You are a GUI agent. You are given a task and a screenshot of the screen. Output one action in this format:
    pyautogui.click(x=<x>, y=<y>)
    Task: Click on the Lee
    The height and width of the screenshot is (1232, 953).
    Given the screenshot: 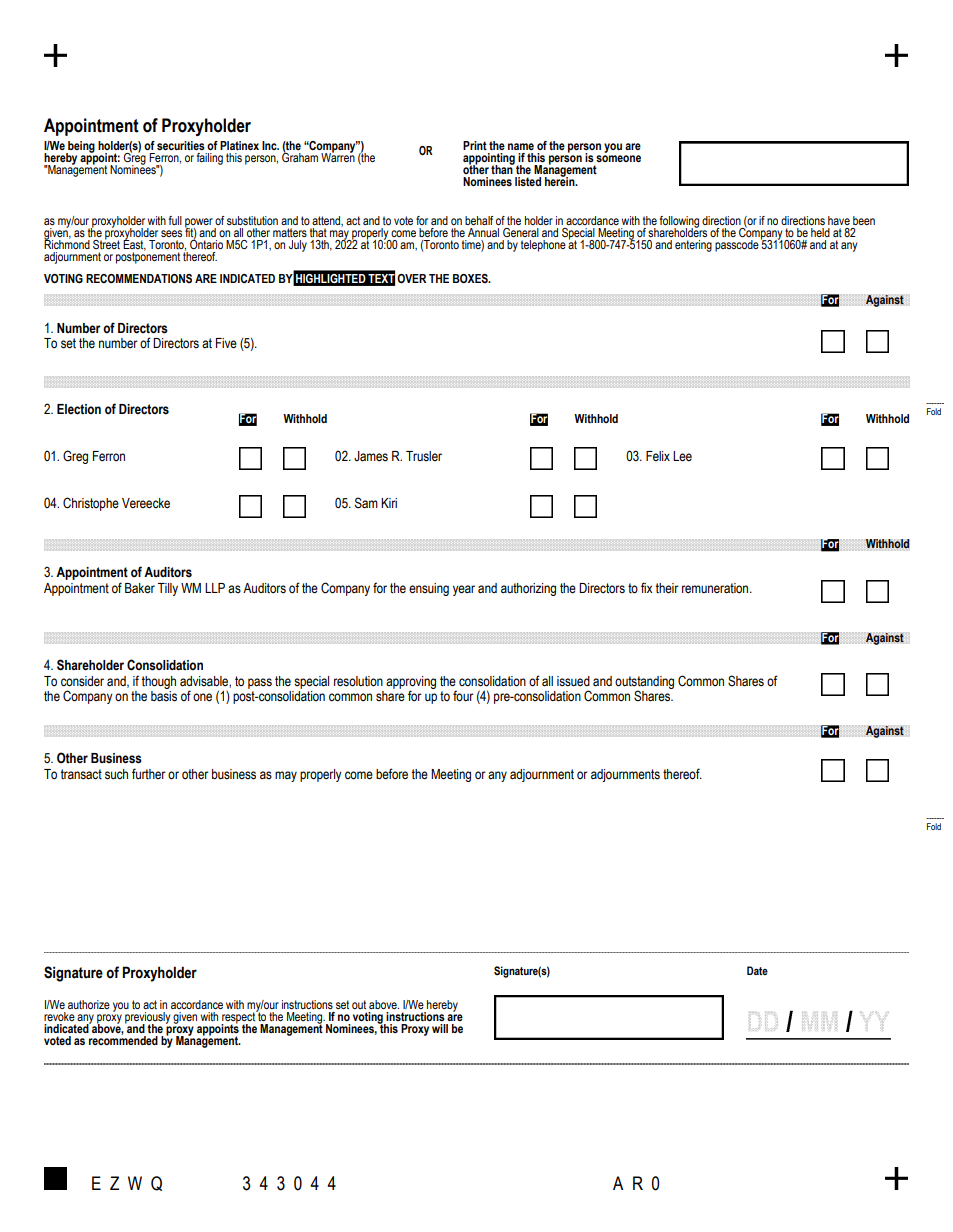 What is the action you would take?
    pyautogui.click(x=682, y=456)
